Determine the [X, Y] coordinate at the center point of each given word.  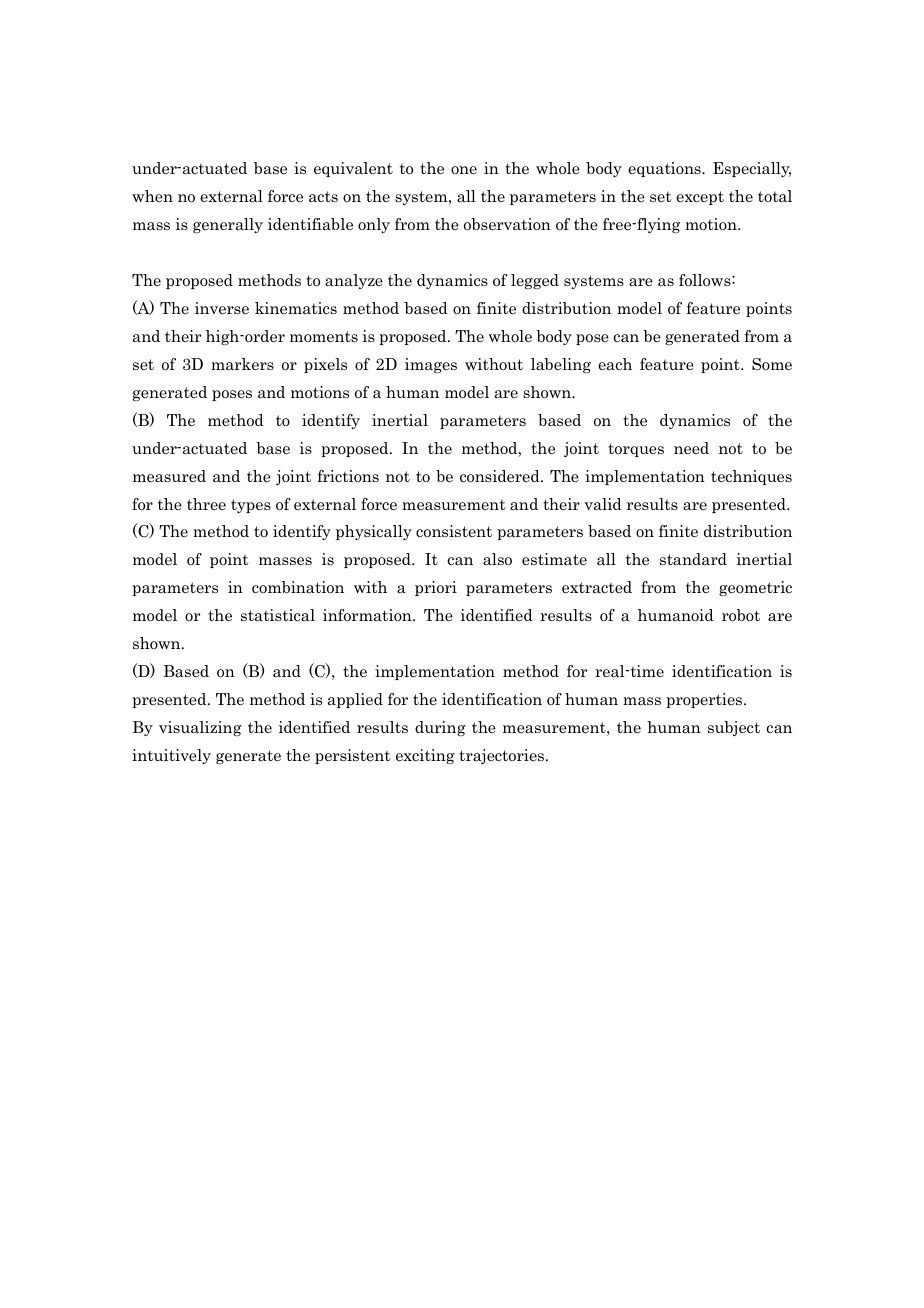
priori [436, 588]
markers [242, 364]
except [700, 198]
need [691, 448]
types [251, 506]
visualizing [200, 728]
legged [535, 281]
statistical [278, 615]
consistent [454, 531]
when [152, 196]
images [431, 365]
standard [693, 559]
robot [741, 615]
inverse [222, 308]
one [464, 170]
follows [706, 280]
